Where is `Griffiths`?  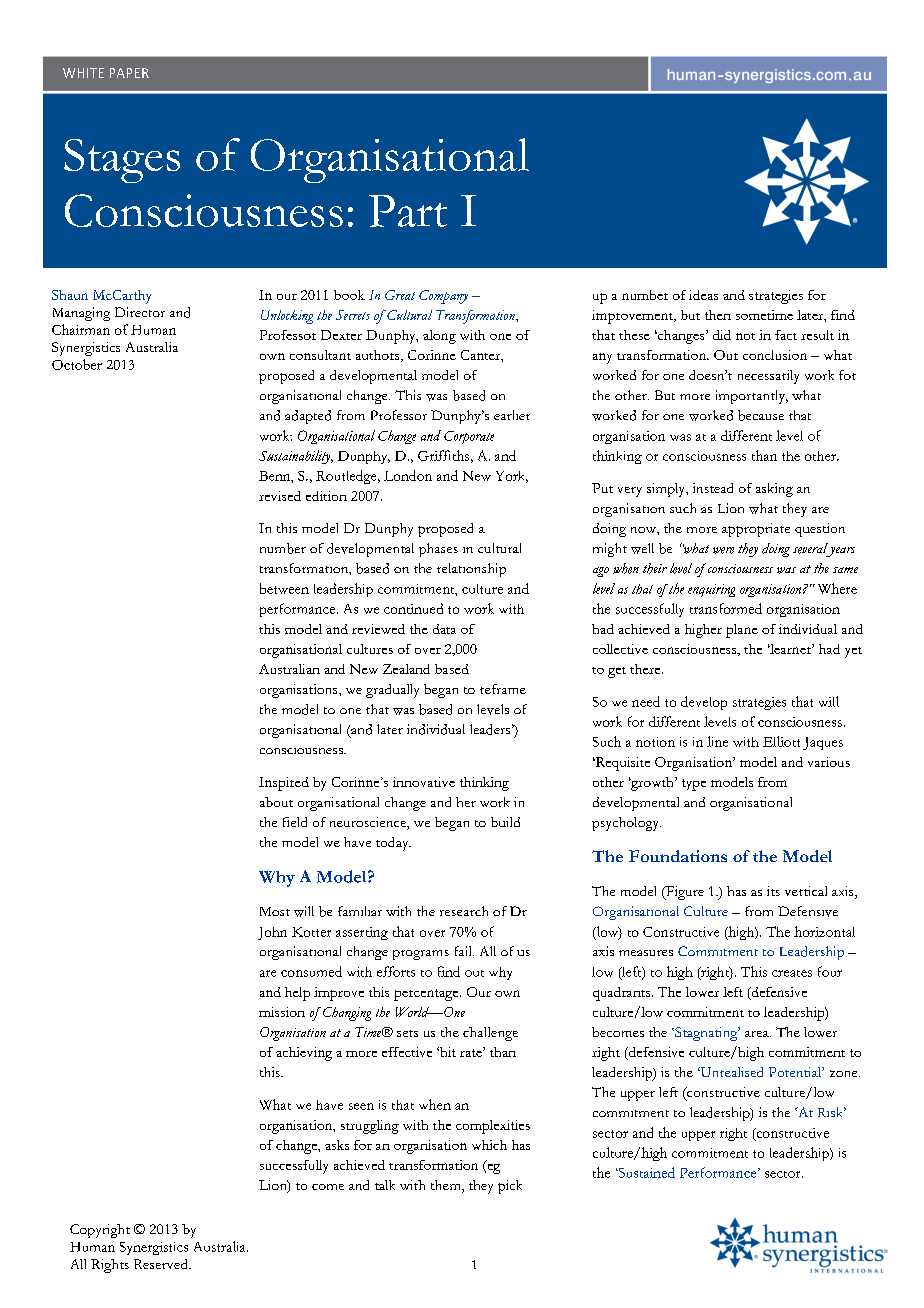
Griffiths is located at coordinates (443, 455).
